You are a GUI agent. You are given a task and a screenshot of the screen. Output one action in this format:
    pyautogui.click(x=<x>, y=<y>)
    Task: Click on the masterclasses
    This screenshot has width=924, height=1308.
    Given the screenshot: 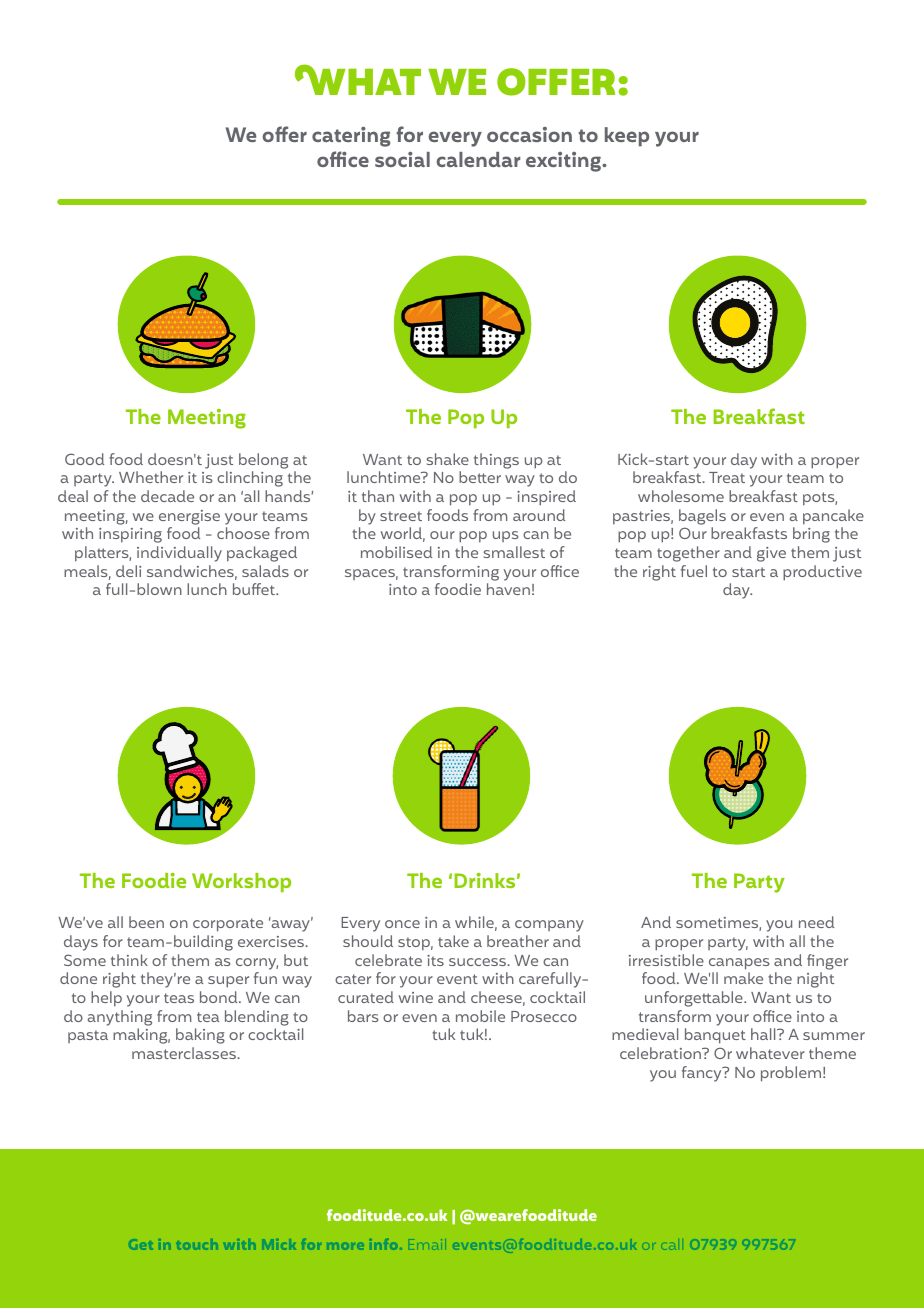 What is the action you would take?
    pyautogui.click(x=185, y=1053)
